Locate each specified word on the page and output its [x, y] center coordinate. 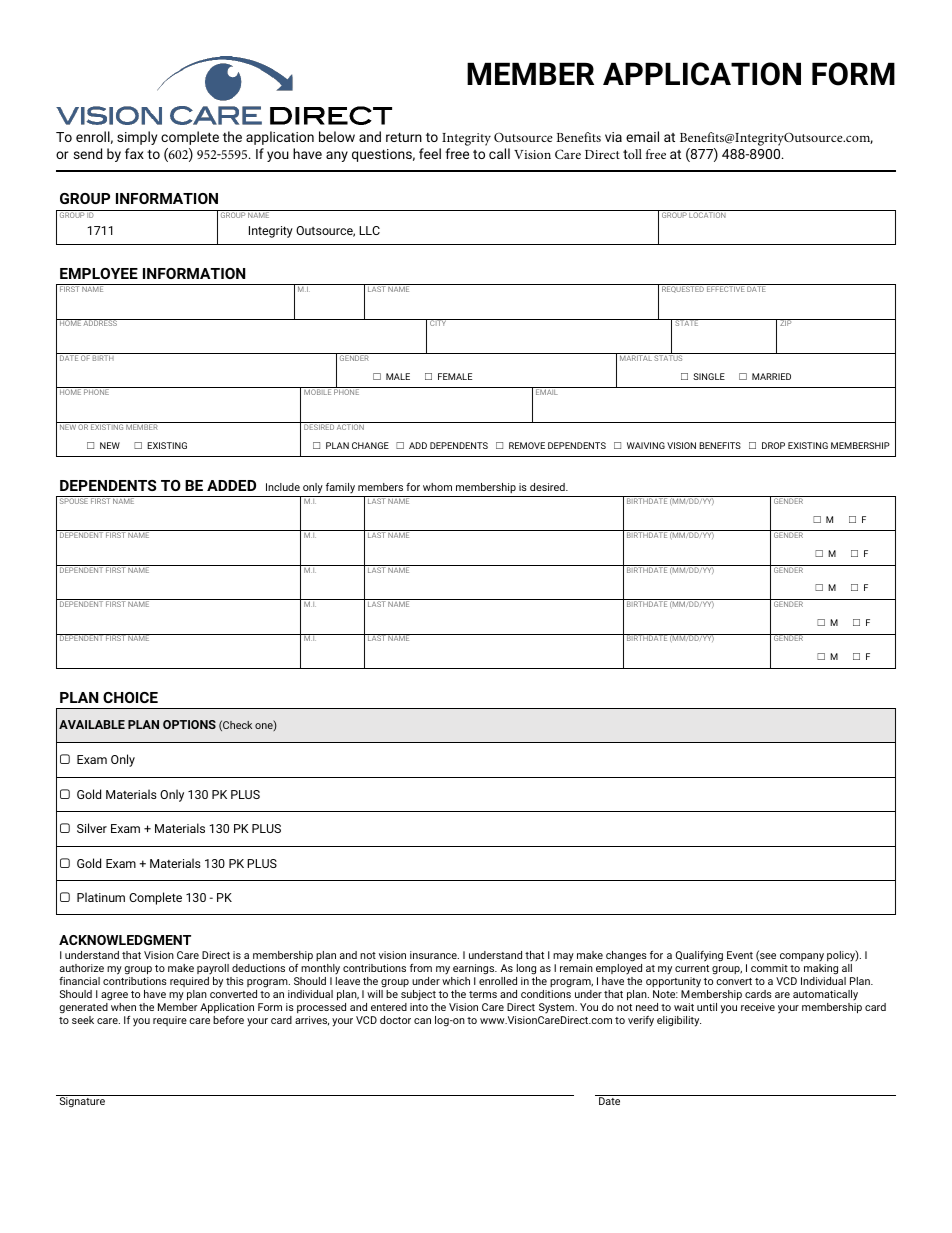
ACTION [350, 426]
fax [134, 153]
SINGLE [709, 376]
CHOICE [130, 697]
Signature [82, 1101]
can [422, 1021]
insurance [434, 955]
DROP [773, 445]
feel [430, 153]
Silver [92, 828]
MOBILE [317, 392]
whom [437, 487]
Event [740, 955]
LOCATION [708, 214]
